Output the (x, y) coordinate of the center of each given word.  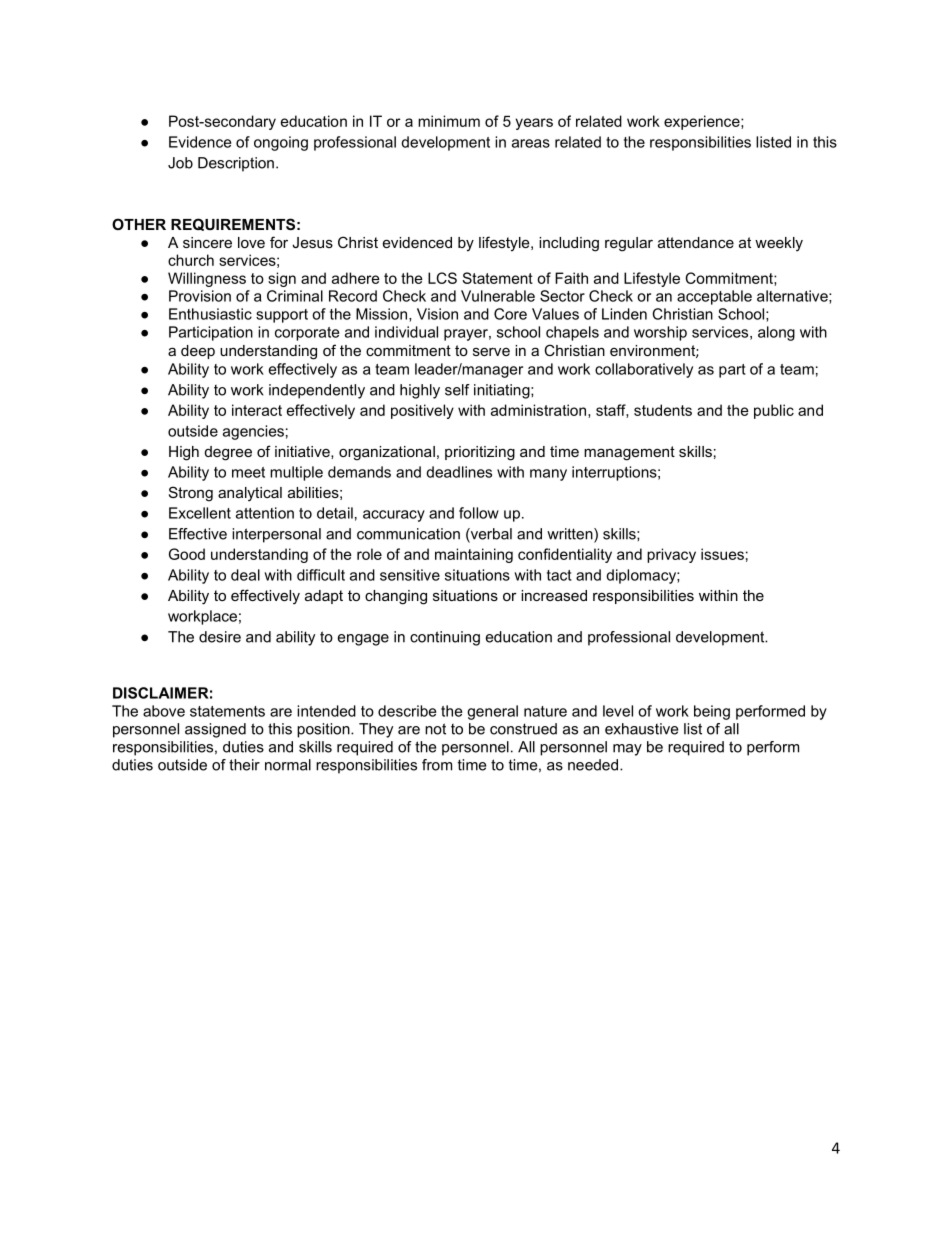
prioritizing (480, 453)
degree (228, 453)
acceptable (714, 297)
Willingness (207, 279)
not (435, 729)
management (629, 453)
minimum (449, 121)
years (534, 124)
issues (722, 554)
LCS (442, 278)
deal (245, 575)
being (712, 712)
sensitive (410, 575)
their (244, 765)
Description (236, 164)
